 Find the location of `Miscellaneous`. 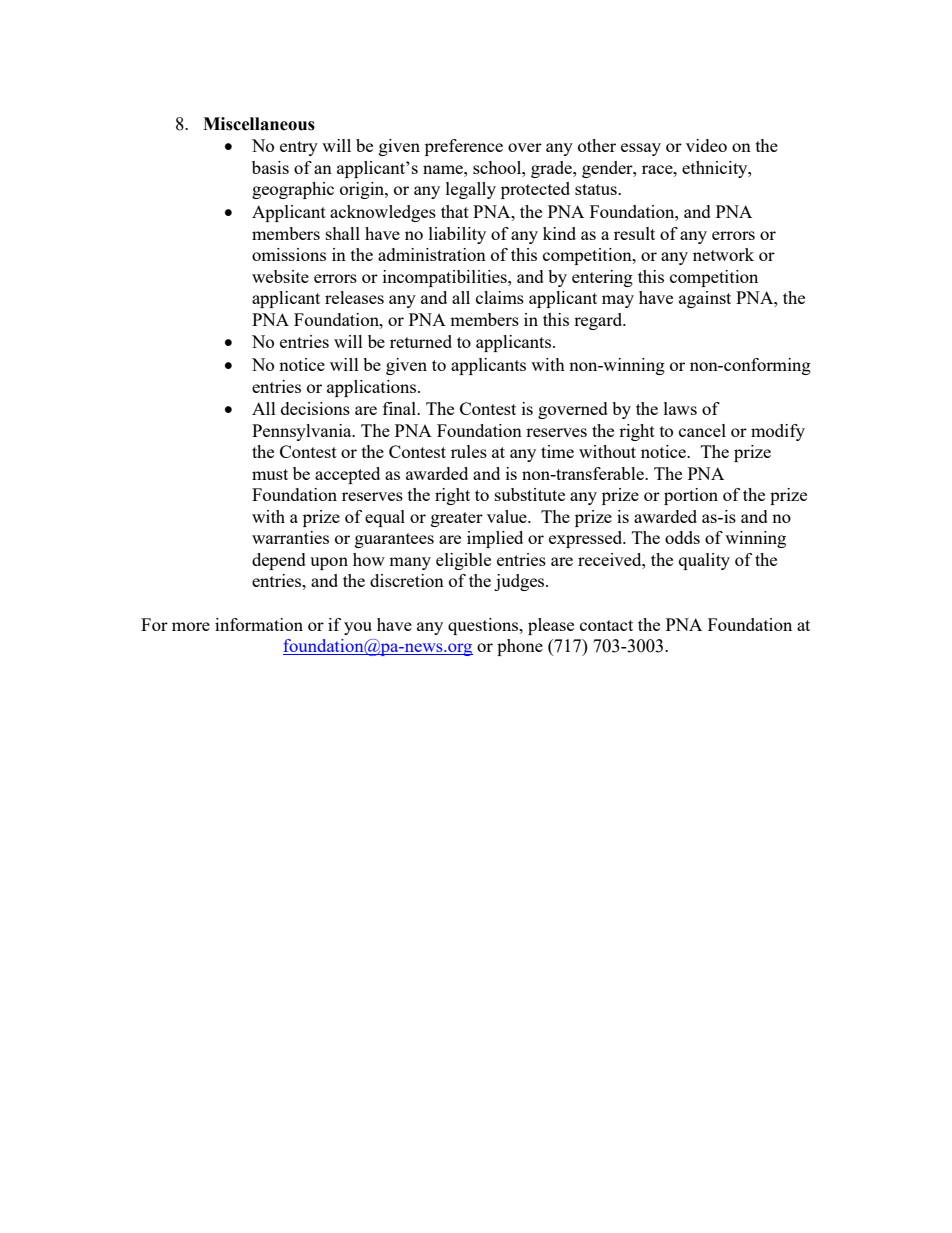

Miscellaneous is located at coordinates (259, 124).
